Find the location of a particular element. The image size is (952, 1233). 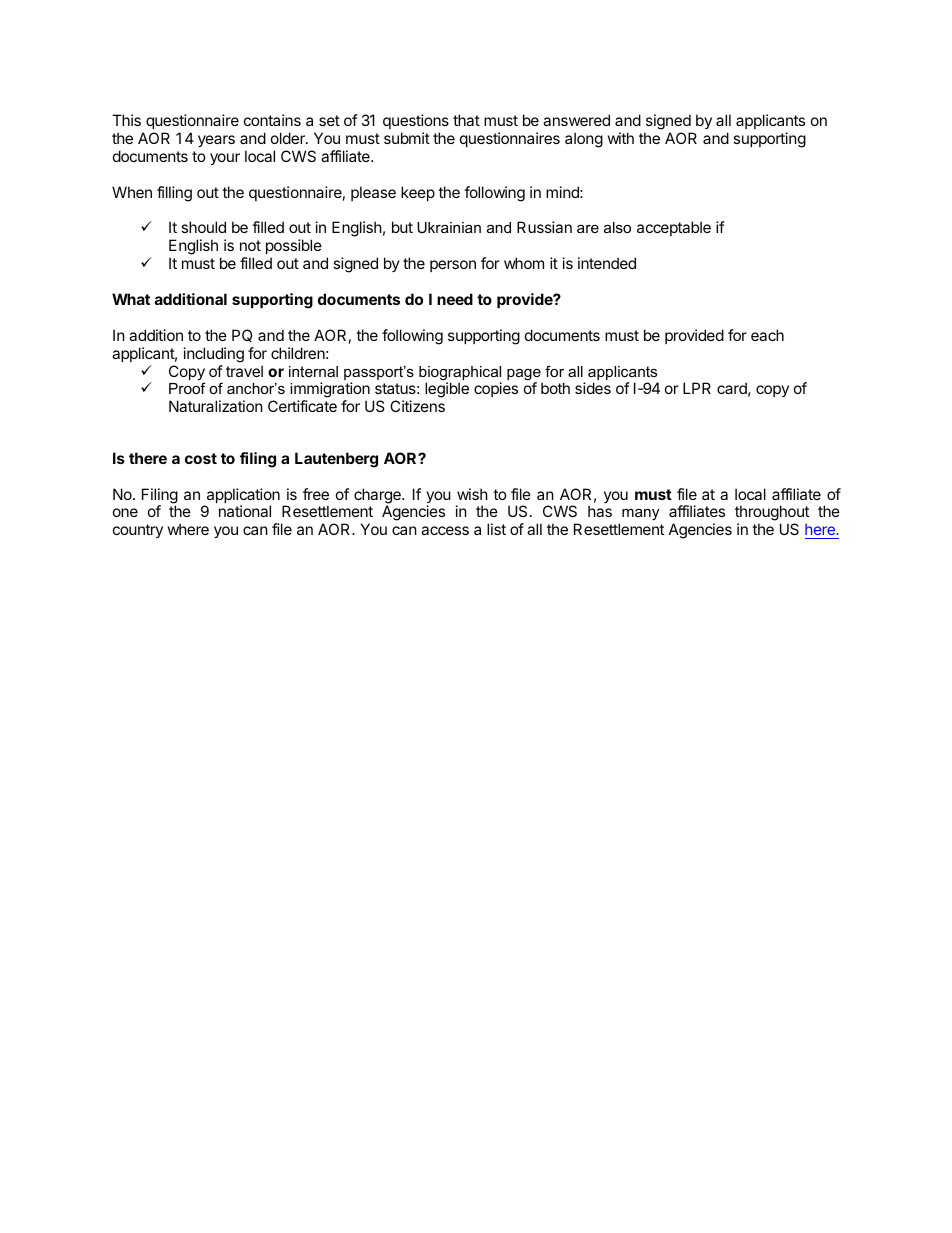

each is located at coordinates (767, 335).
